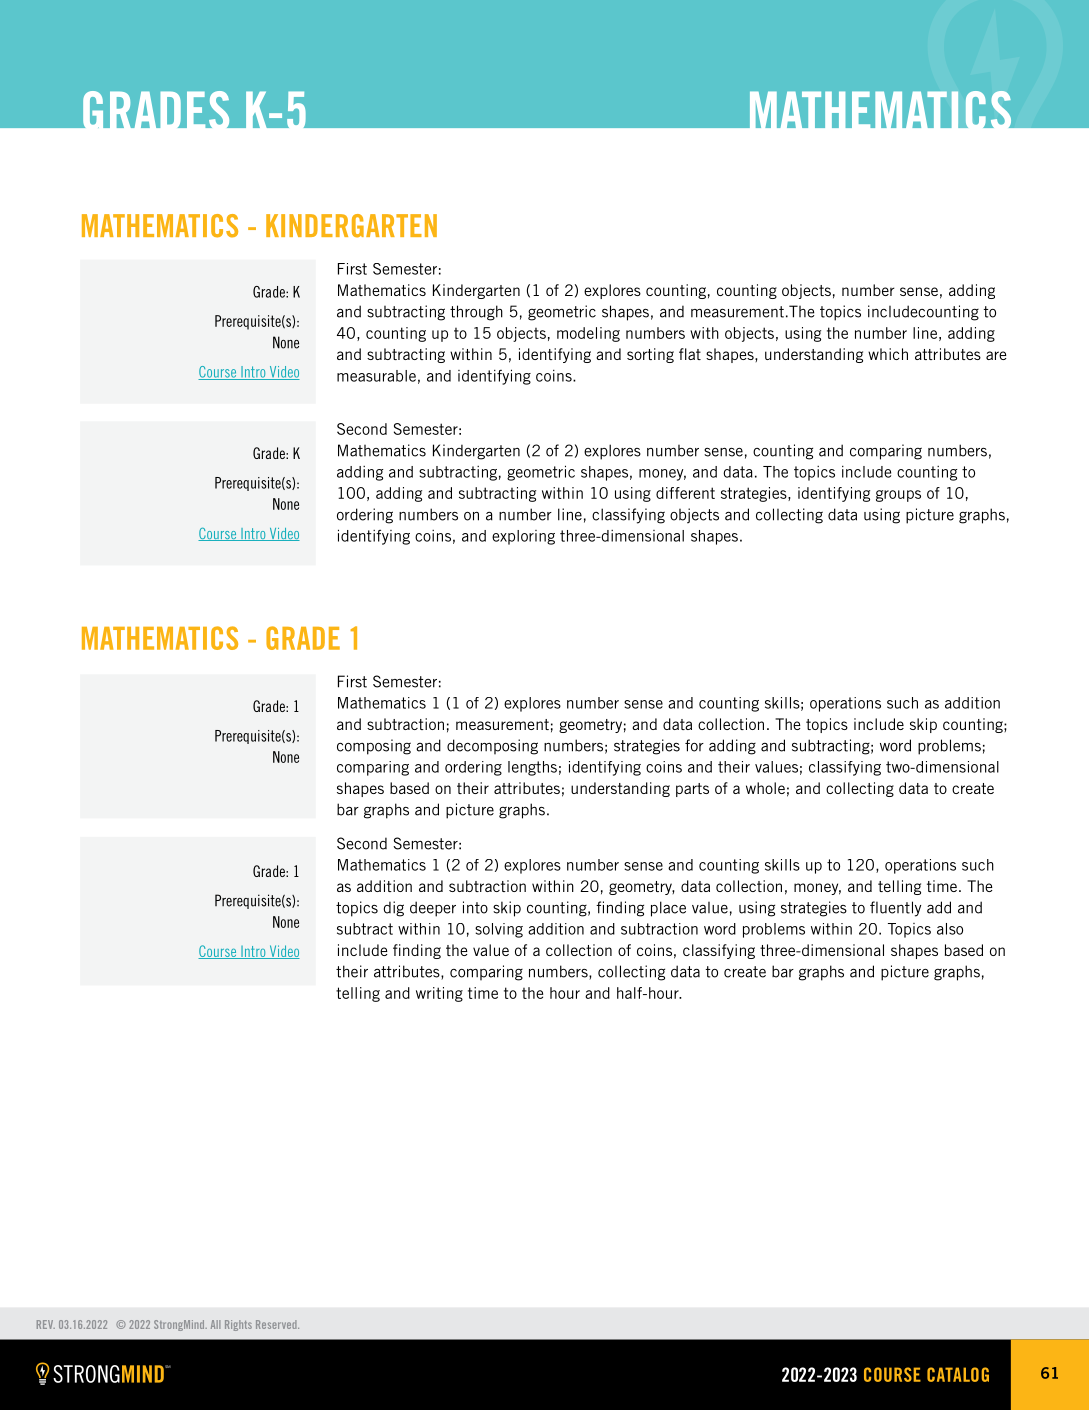  Describe the element at coordinates (588, 334) in the image. I see `modeling` at that location.
